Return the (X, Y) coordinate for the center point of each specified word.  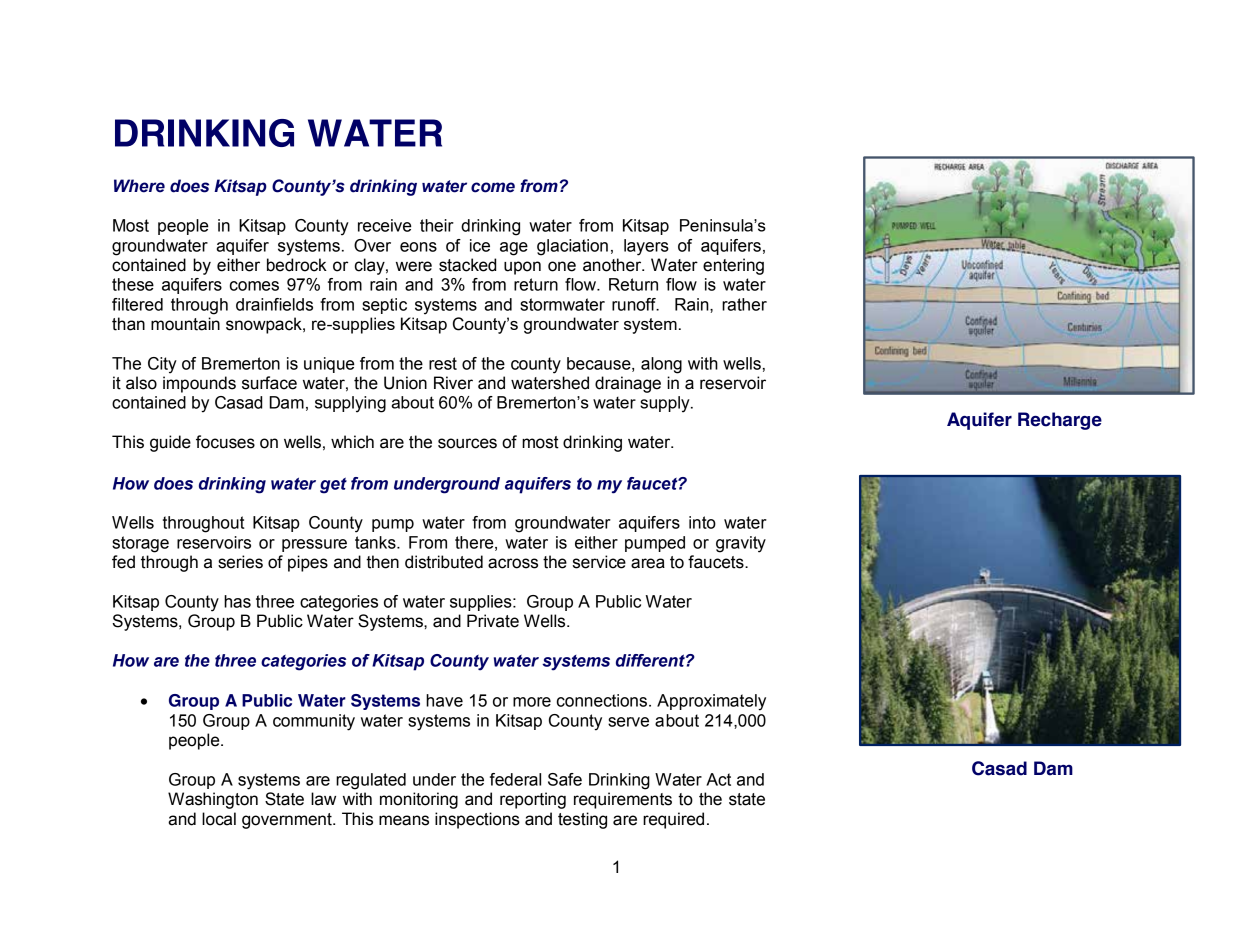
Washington (213, 800)
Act (718, 779)
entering (733, 266)
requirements (623, 800)
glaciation (572, 247)
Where (139, 186)
